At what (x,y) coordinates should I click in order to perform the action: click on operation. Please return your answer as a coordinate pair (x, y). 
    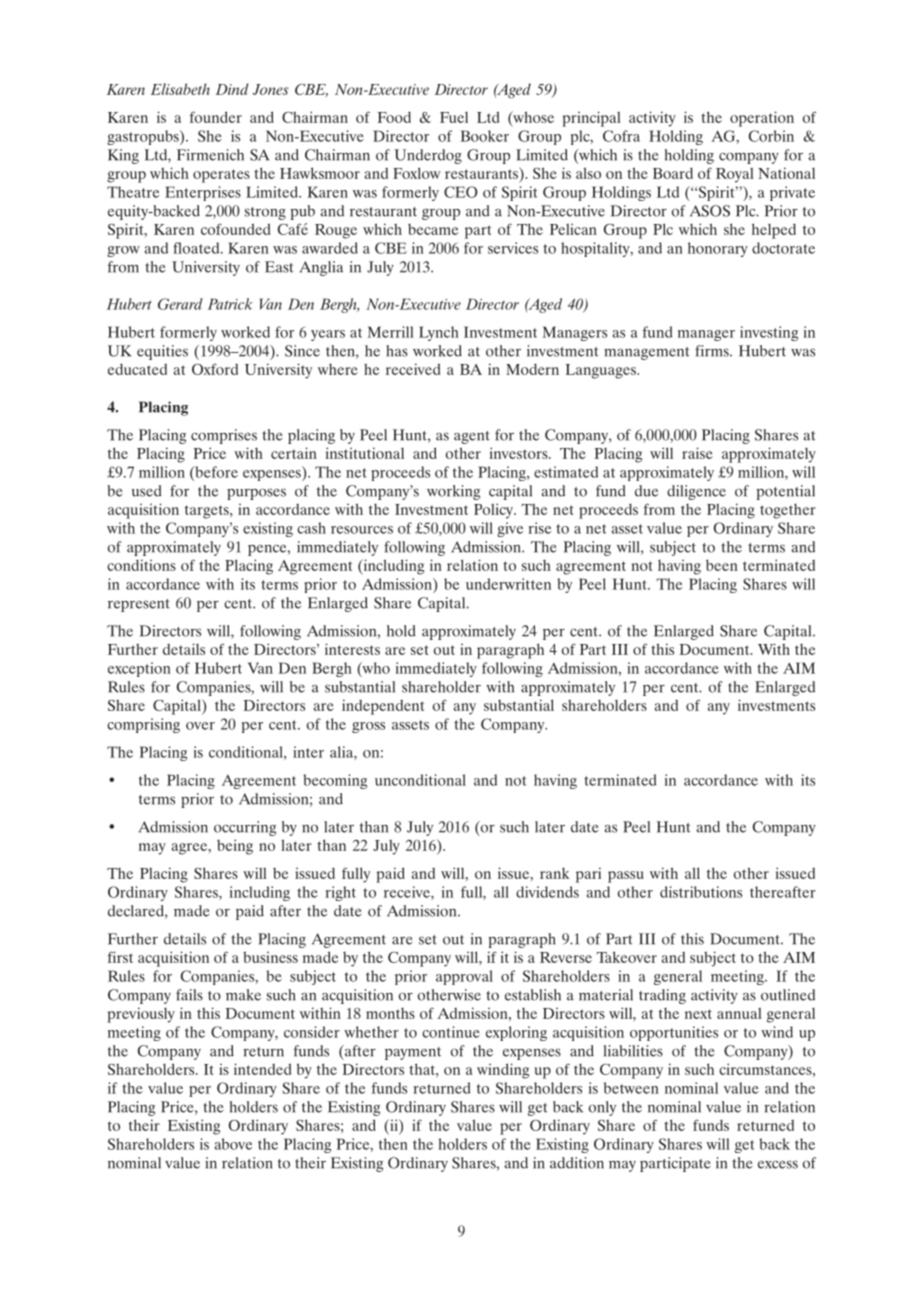
    Looking at the image, I should click on (762, 119).
